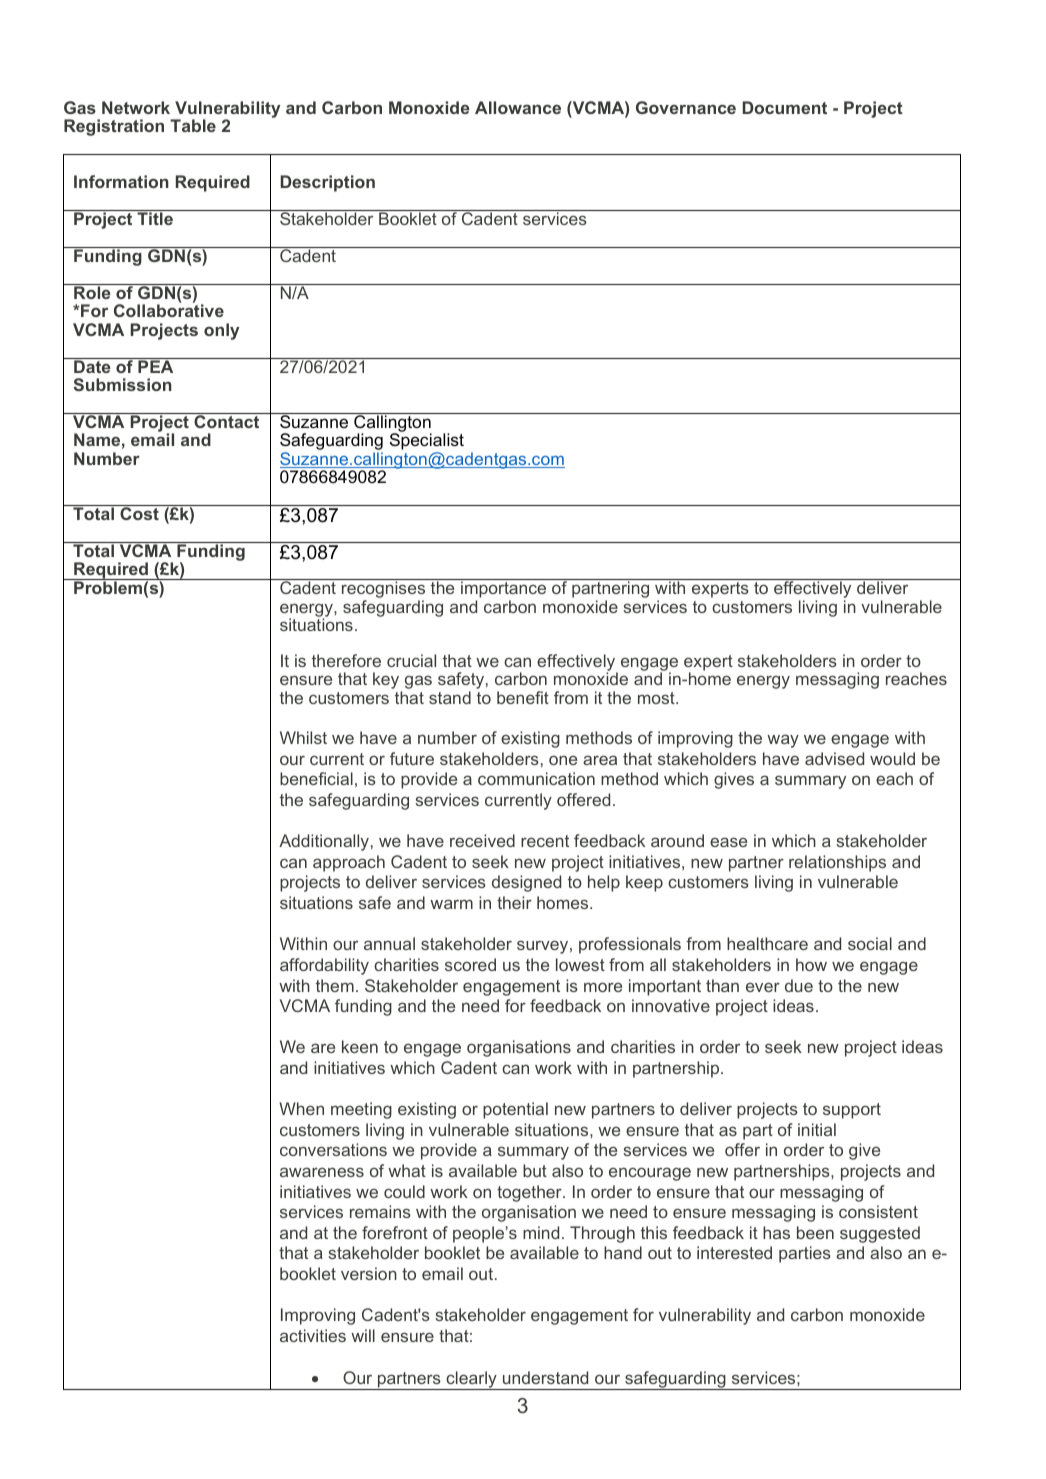 The height and width of the page is (1479, 1046). What do you see at coordinates (313, 1335) in the page?
I see `activities` at bounding box center [313, 1335].
